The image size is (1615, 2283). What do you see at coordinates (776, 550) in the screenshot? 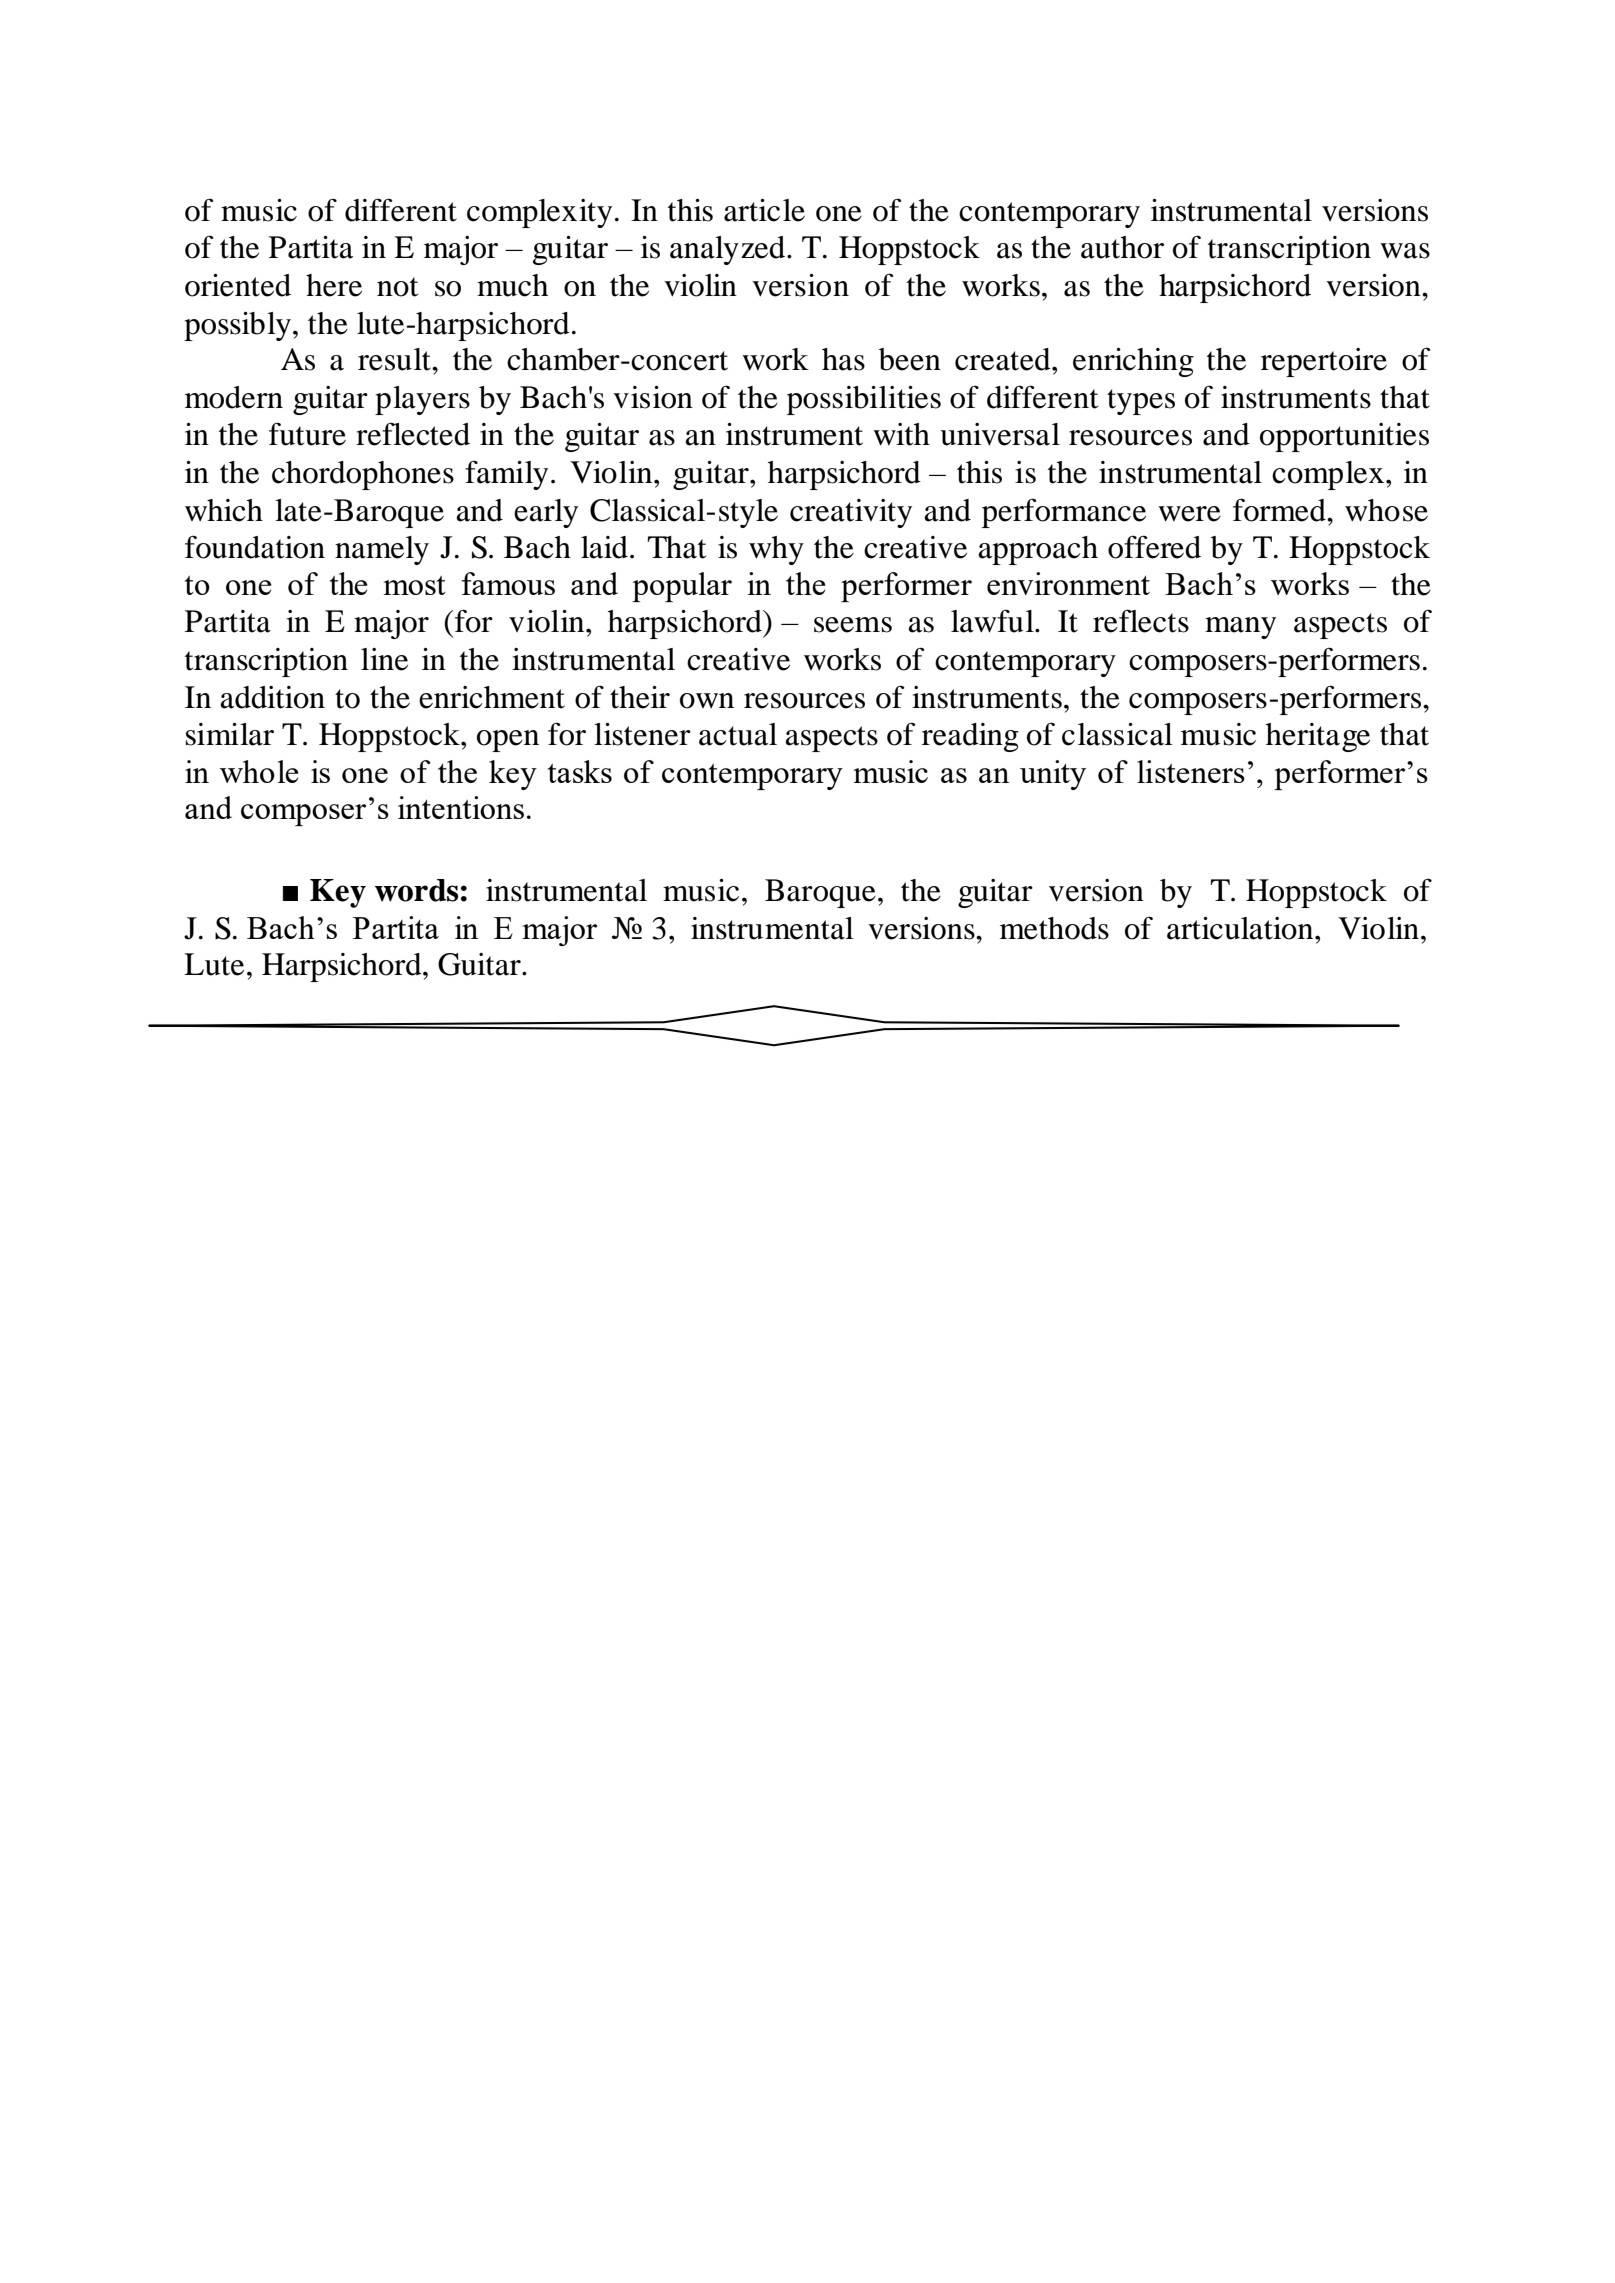
I see `why` at bounding box center [776, 550].
